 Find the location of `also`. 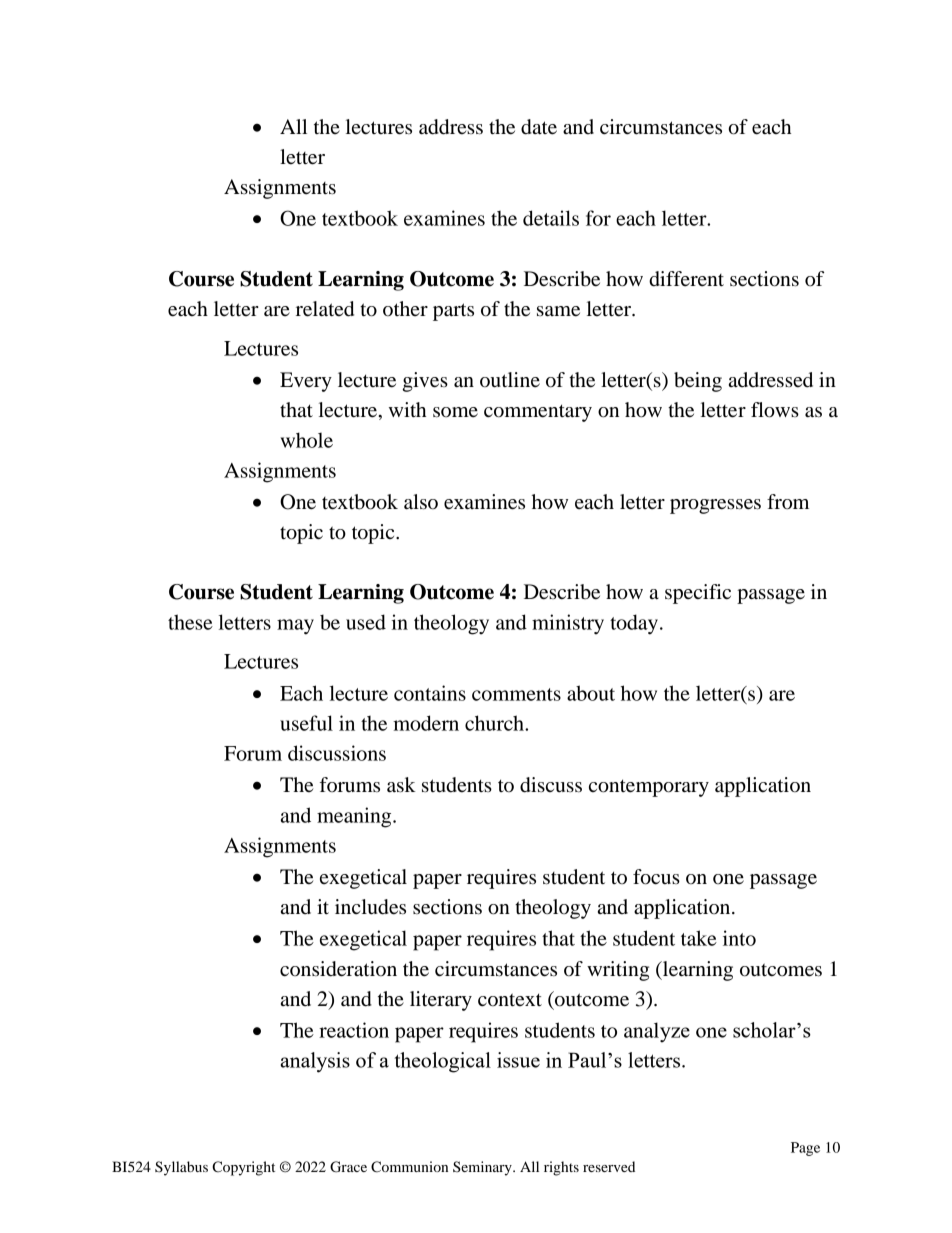

also is located at coordinates (421, 502).
